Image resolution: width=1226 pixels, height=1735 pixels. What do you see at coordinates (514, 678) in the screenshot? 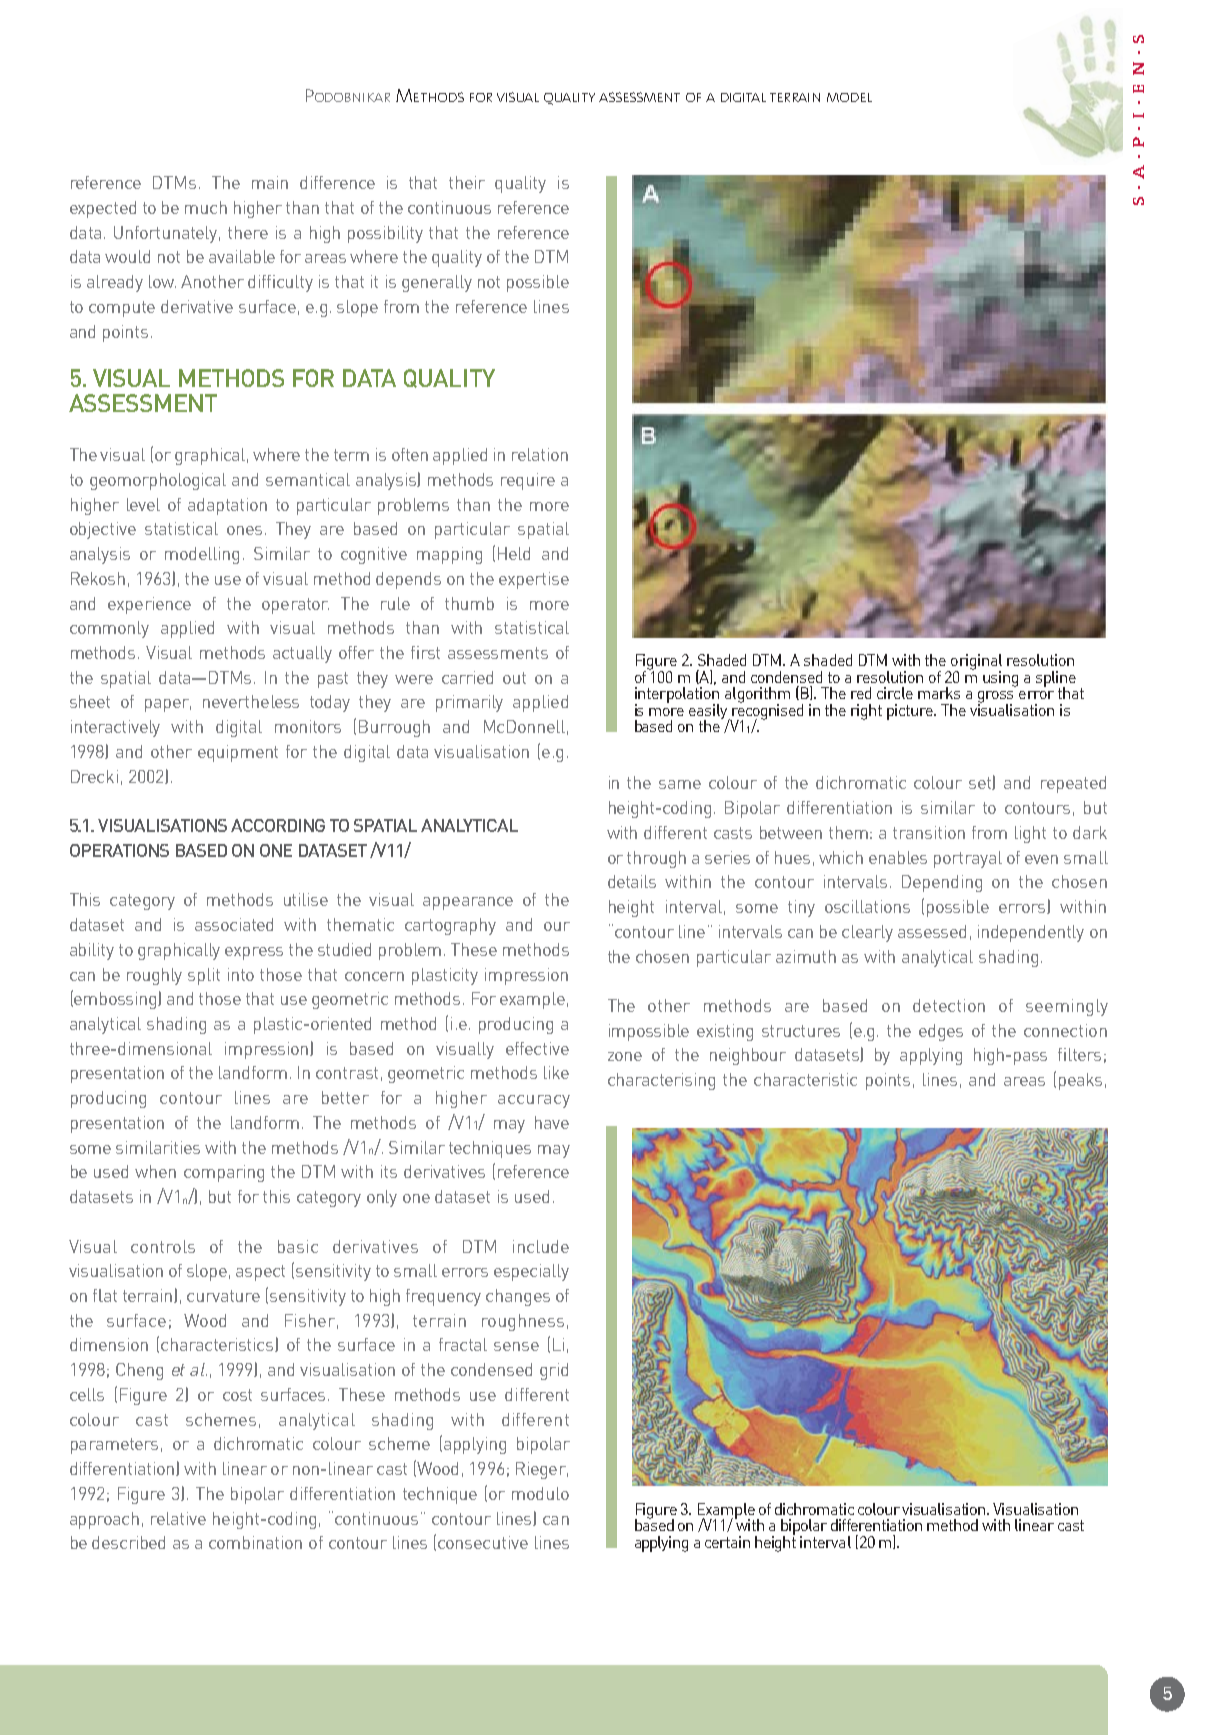
I see `out` at bounding box center [514, 678].
